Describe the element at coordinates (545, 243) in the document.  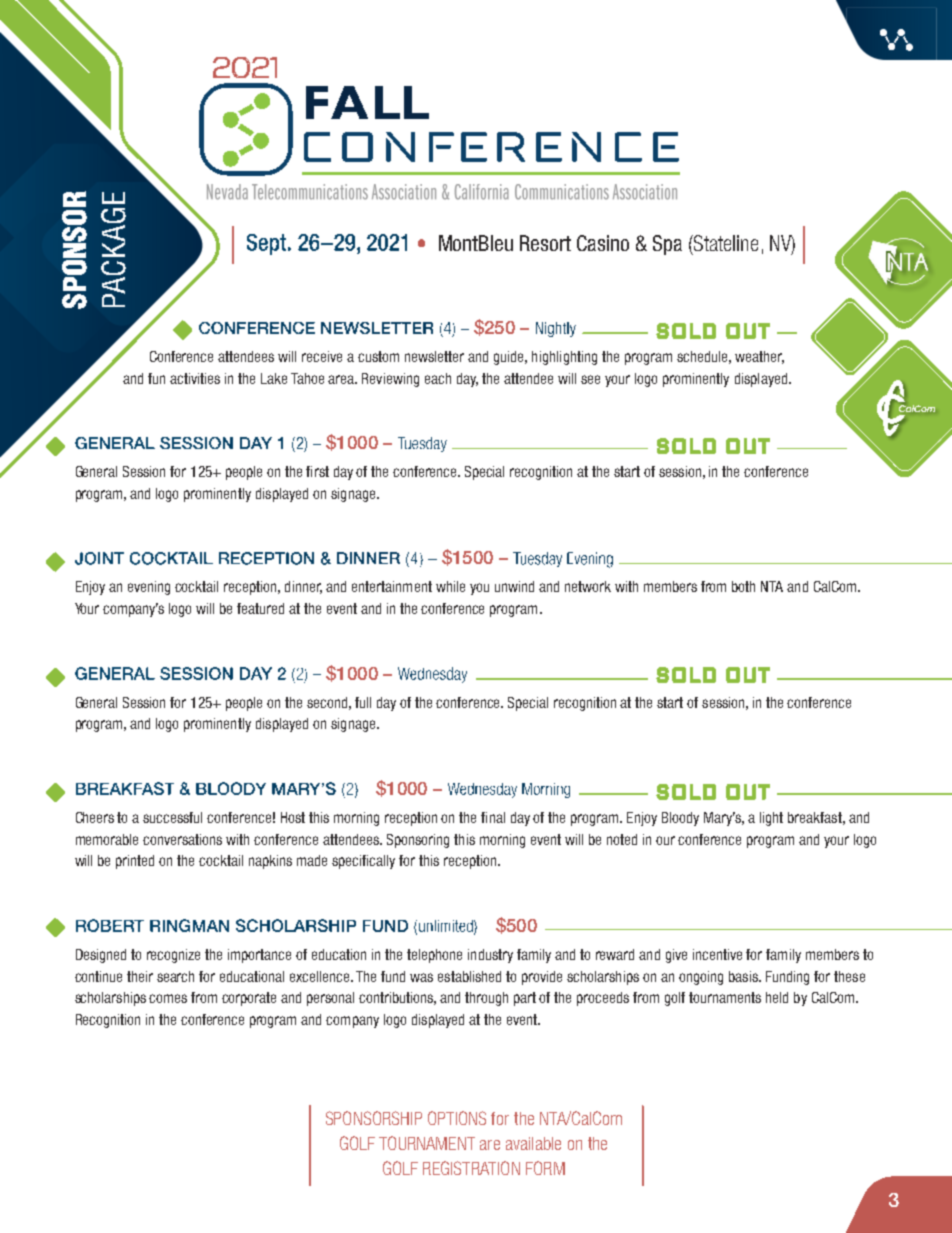
I see `Resort` at that location.
